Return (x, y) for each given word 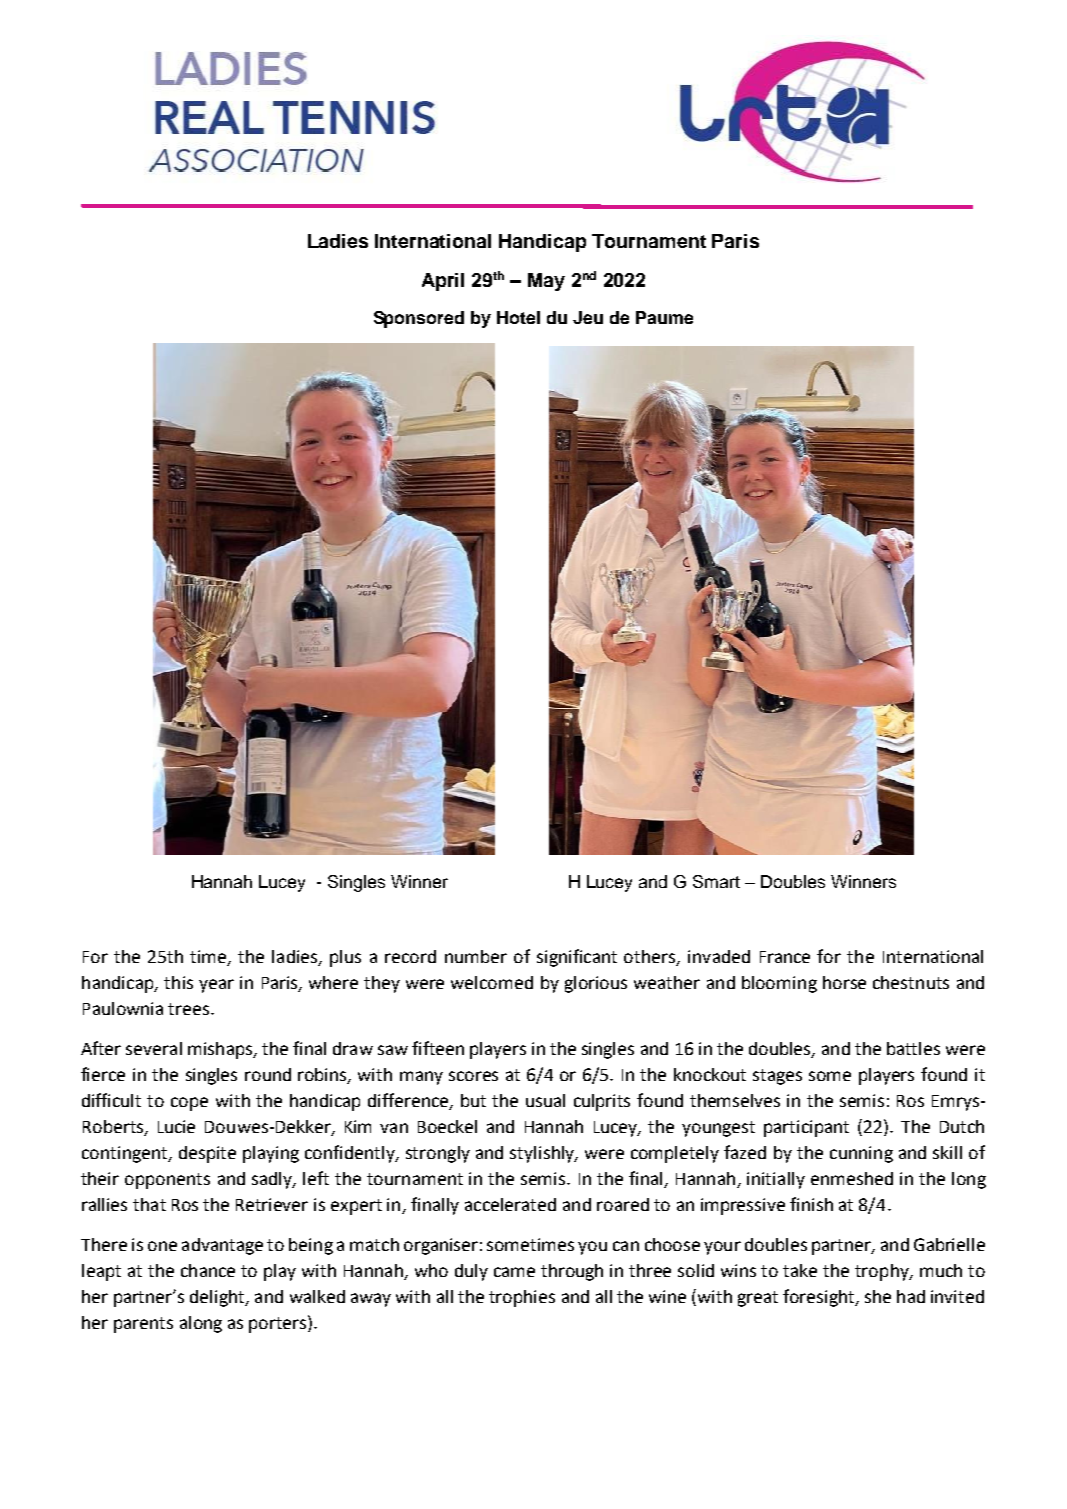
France (785, 957)
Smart (716, 881)
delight (218, 1298)
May (546, 282)
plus (345, 958)
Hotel (518, 317)
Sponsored (419, 319)
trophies (522, 1298)
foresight (820, 1298)
